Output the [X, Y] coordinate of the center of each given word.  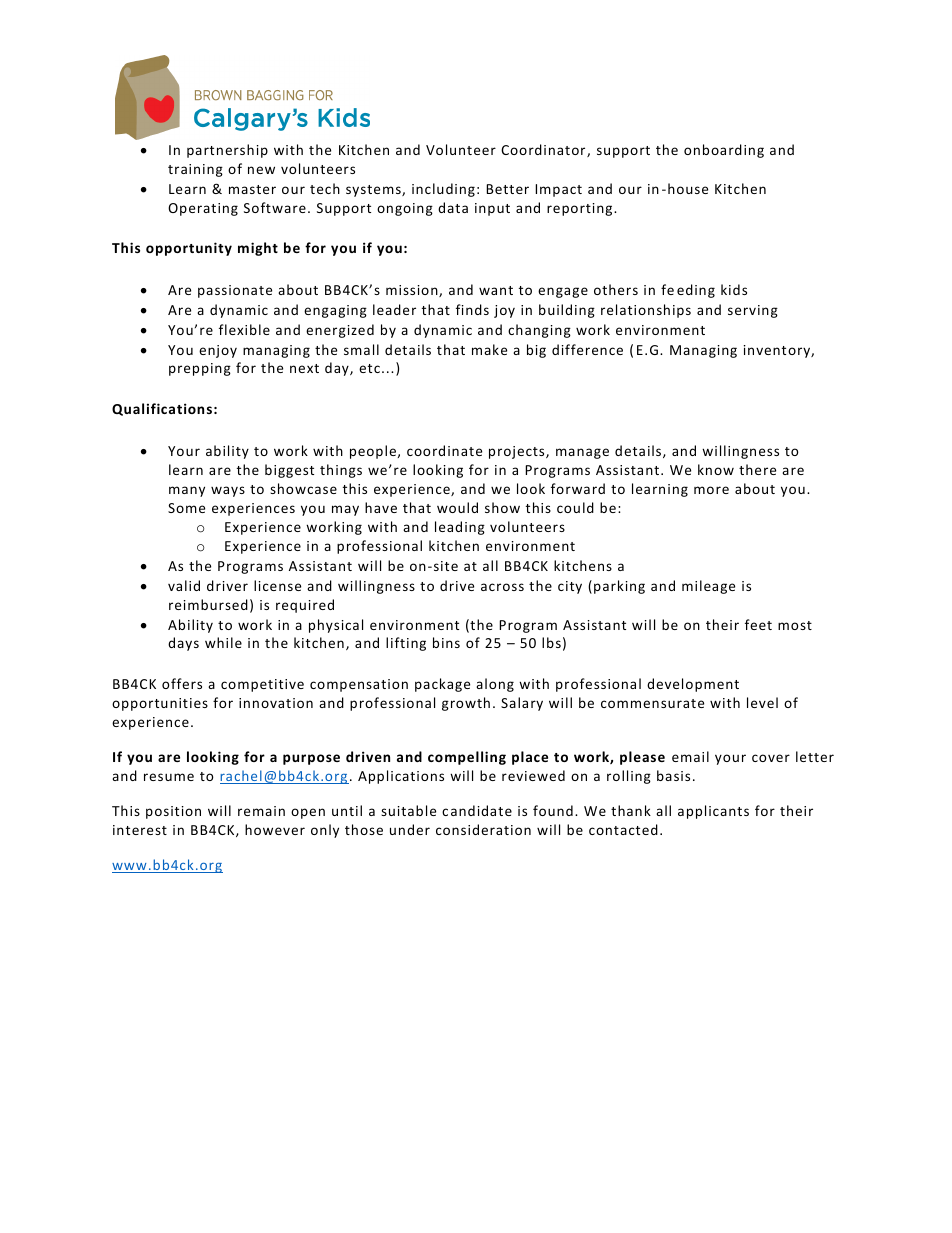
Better [507, 189]
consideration [483, 829]
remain [261, 811]
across [502, 587]
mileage [708, 587]
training [195, 170]
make [489, 349]
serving [753, 311]
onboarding [724, 151]
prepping [200, 369]
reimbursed [208, 604]
